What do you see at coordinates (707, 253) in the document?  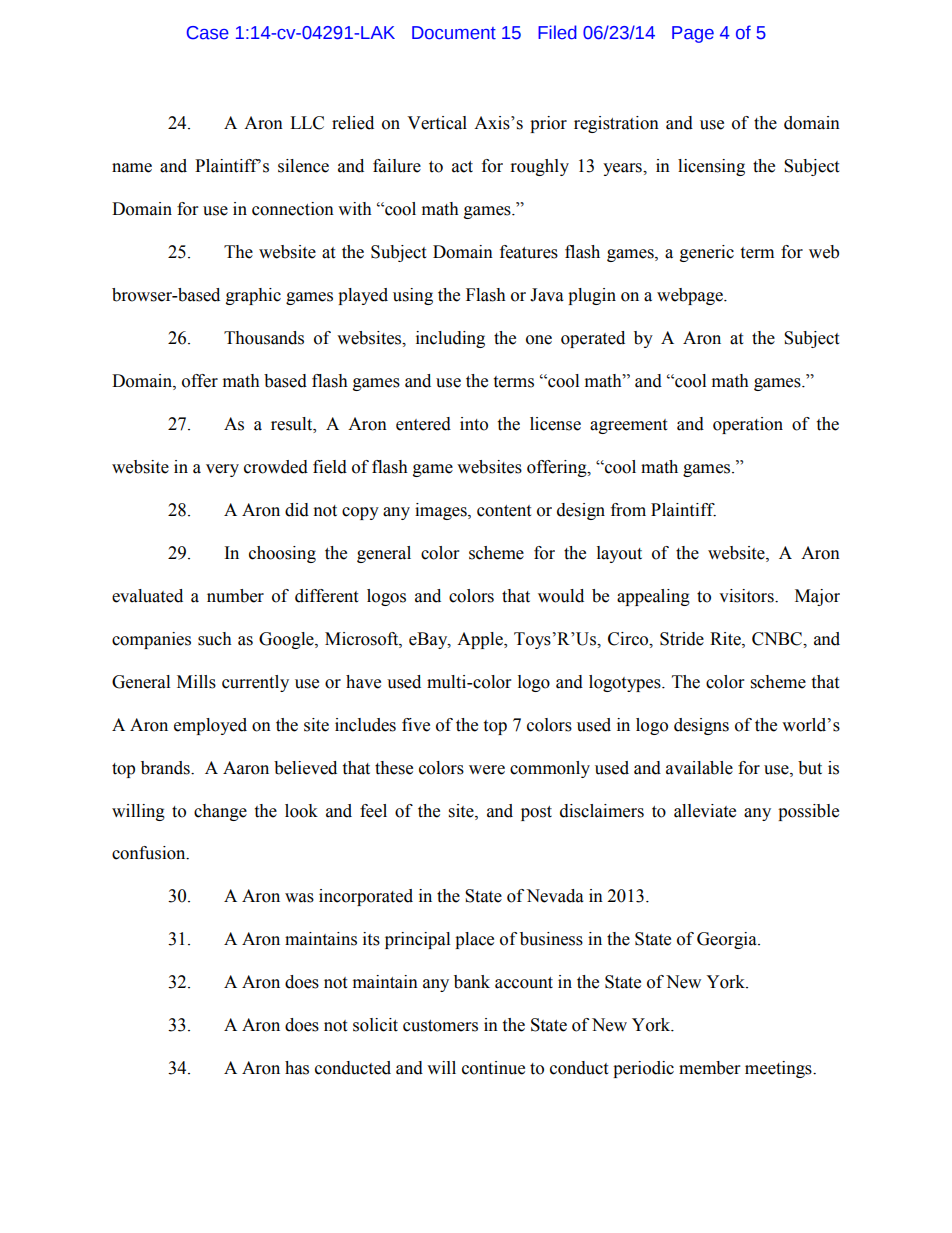 I see `generic` at bounding box center [707, 253].
